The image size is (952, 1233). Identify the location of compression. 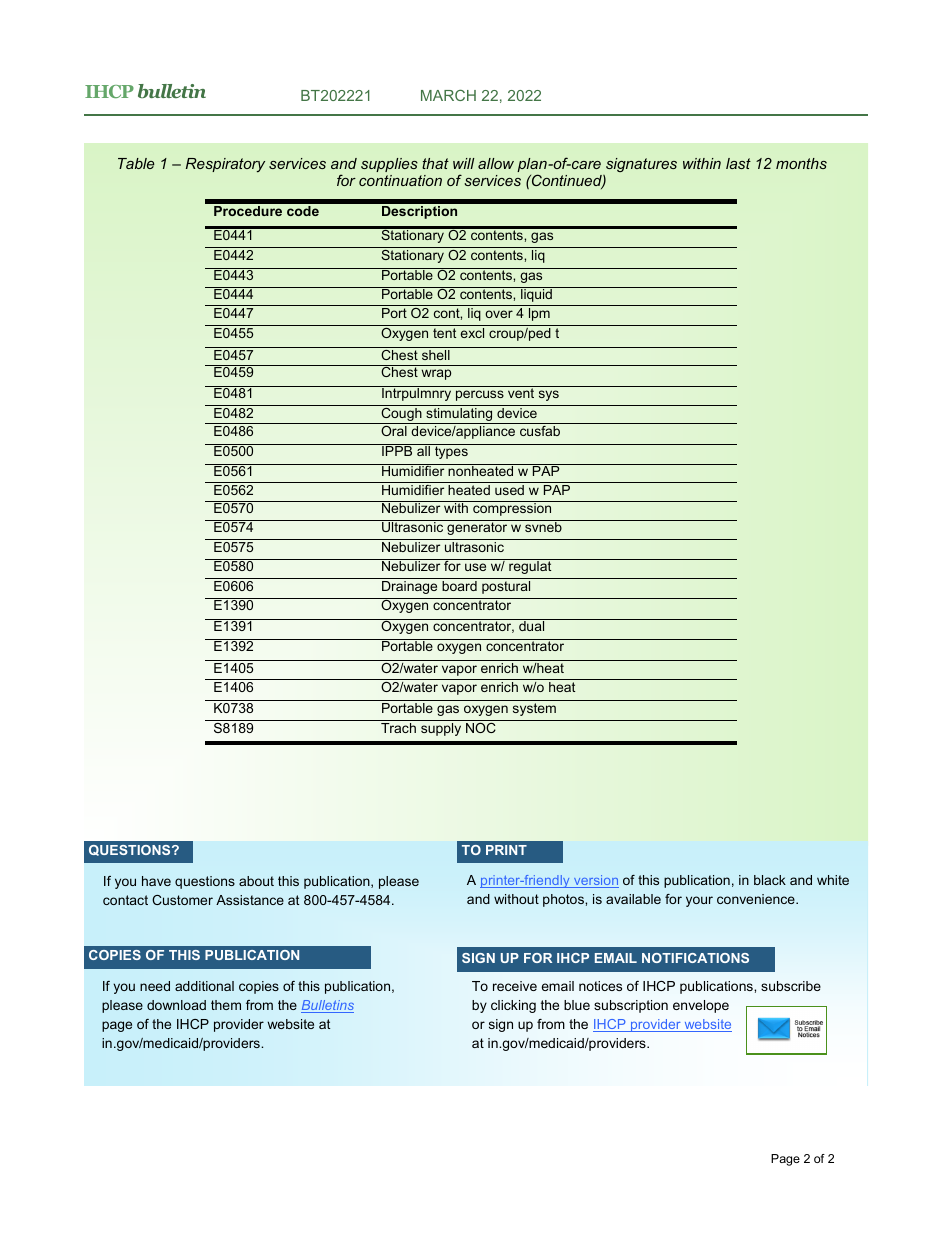
(512, 508).
